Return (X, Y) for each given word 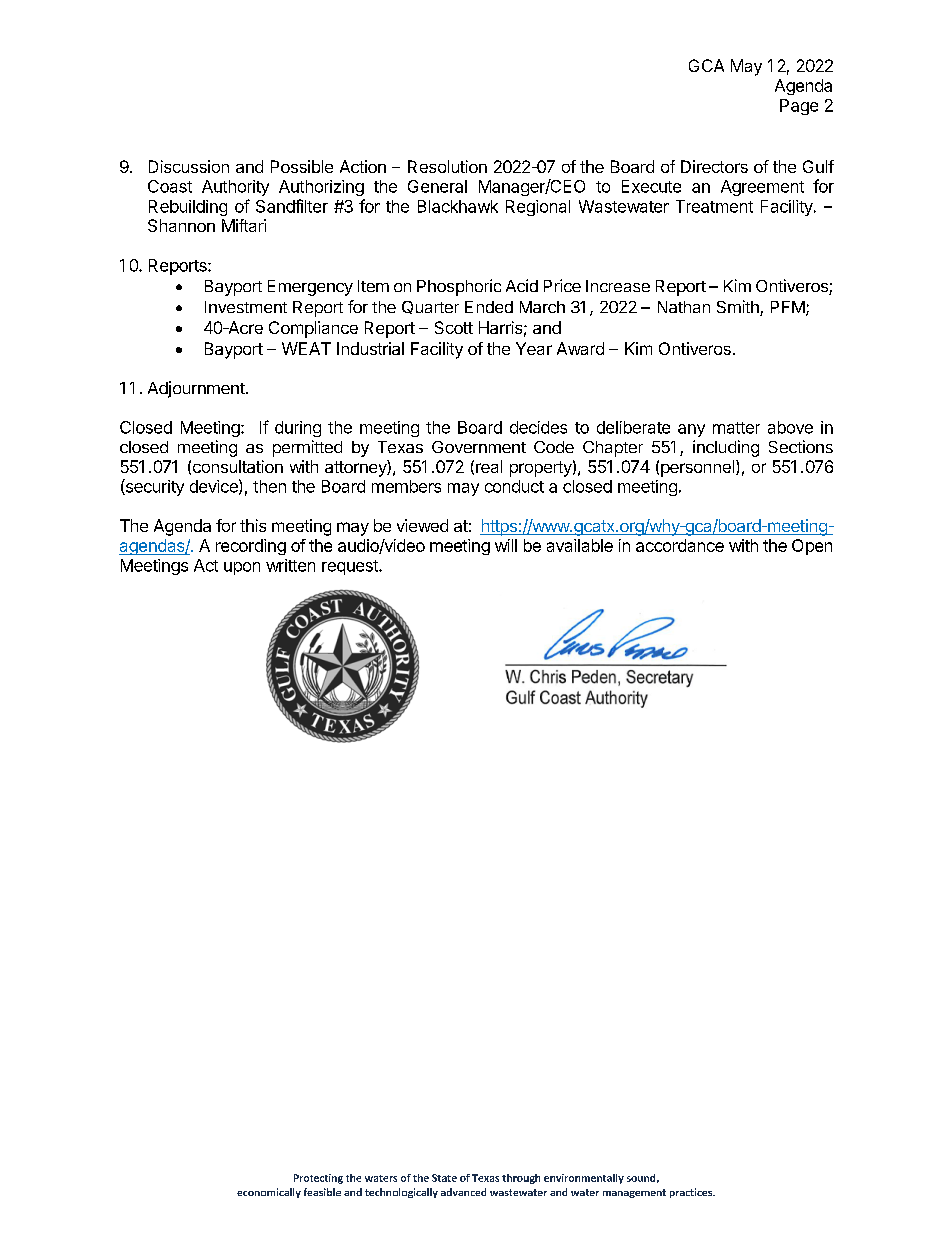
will (506, 545)
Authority (235, 188)
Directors (714, 166)
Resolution (447, 166)
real (489, 466)
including (726, 448)
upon (242, 568)
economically (269, 1193)
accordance (680, 545)
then (269, 486)
